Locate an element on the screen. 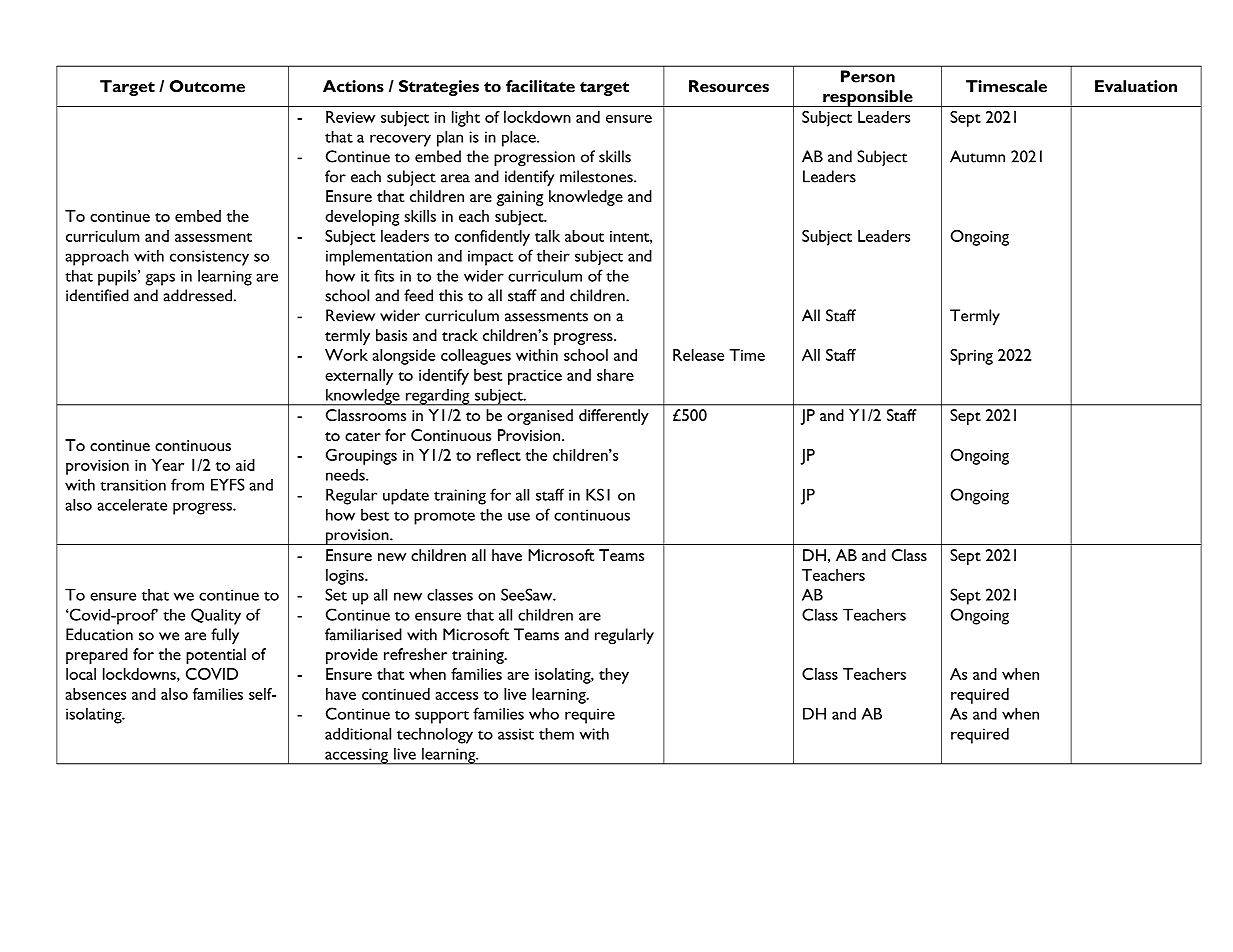 This screenshot has width=1233, height=952. accelerate is located at coordinates (132, 504).
